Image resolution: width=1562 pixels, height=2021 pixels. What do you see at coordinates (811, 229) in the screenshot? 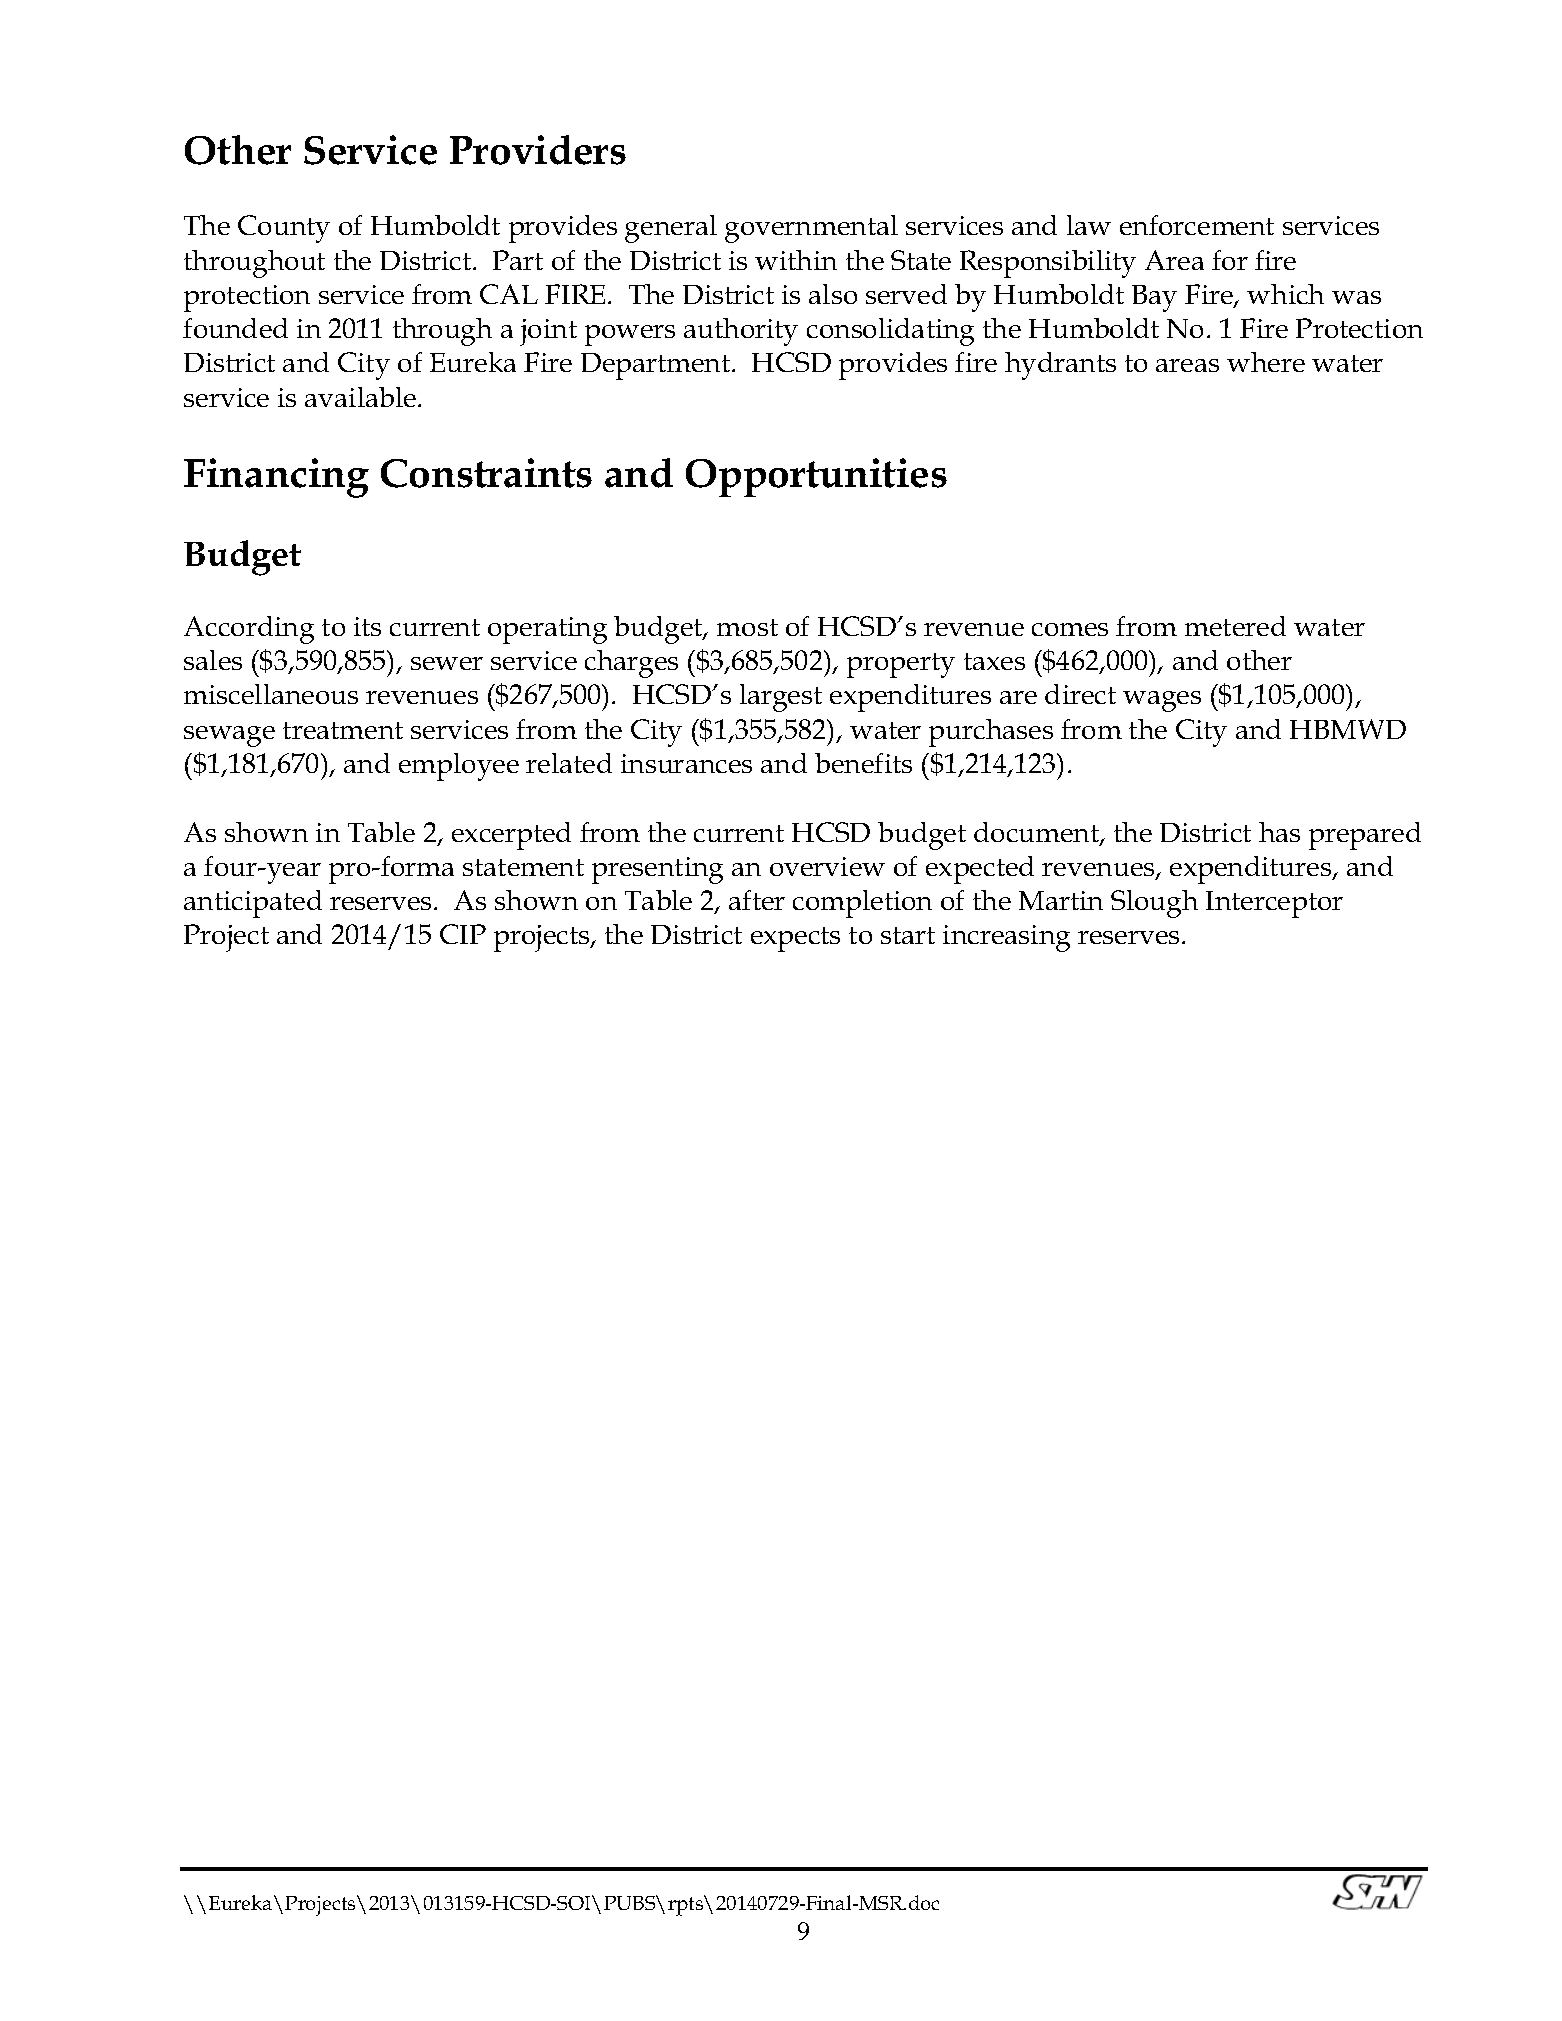
I see `governmental` at bounding box center [811, 229].
